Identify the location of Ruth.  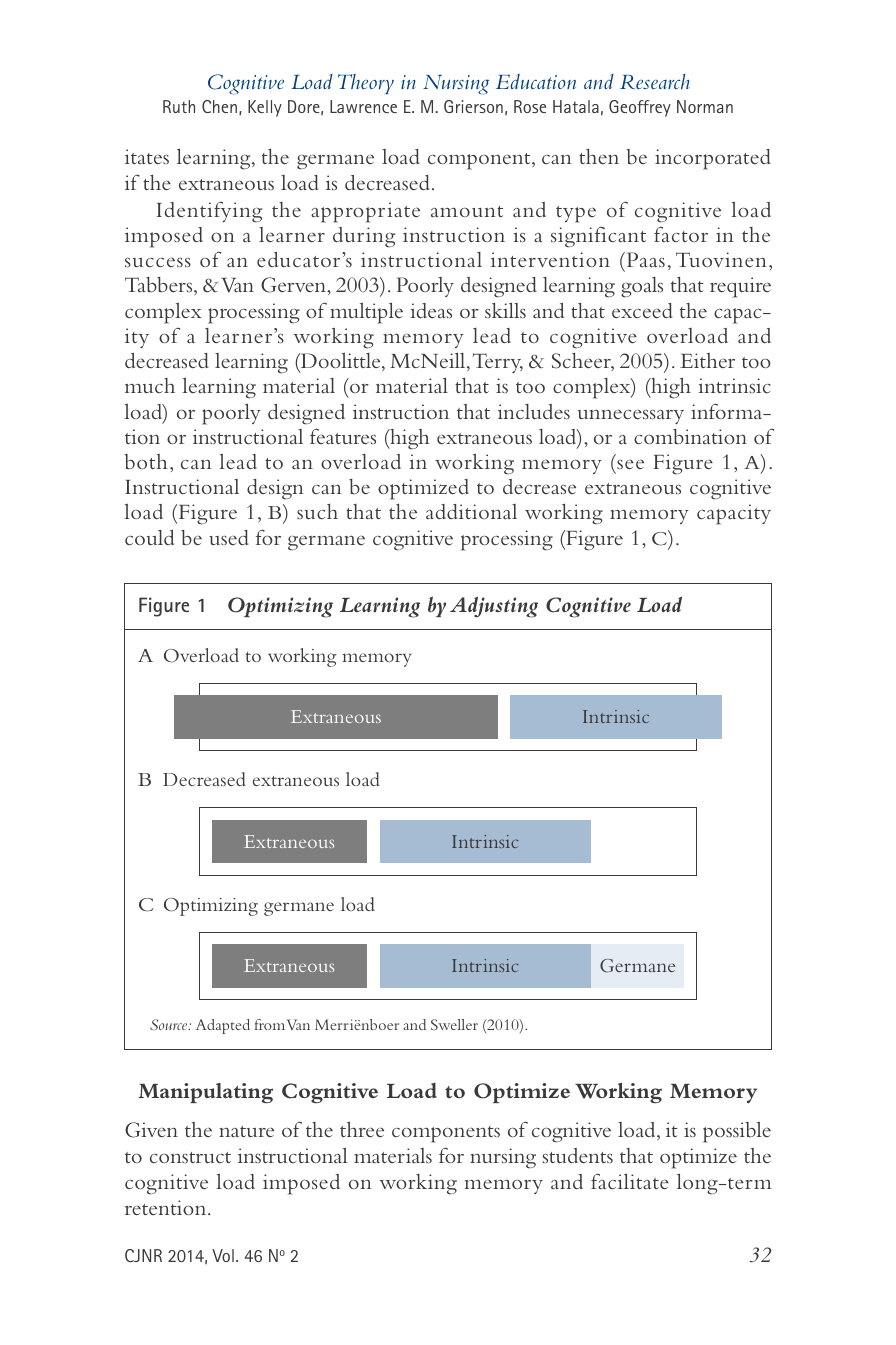
(179, 106).
